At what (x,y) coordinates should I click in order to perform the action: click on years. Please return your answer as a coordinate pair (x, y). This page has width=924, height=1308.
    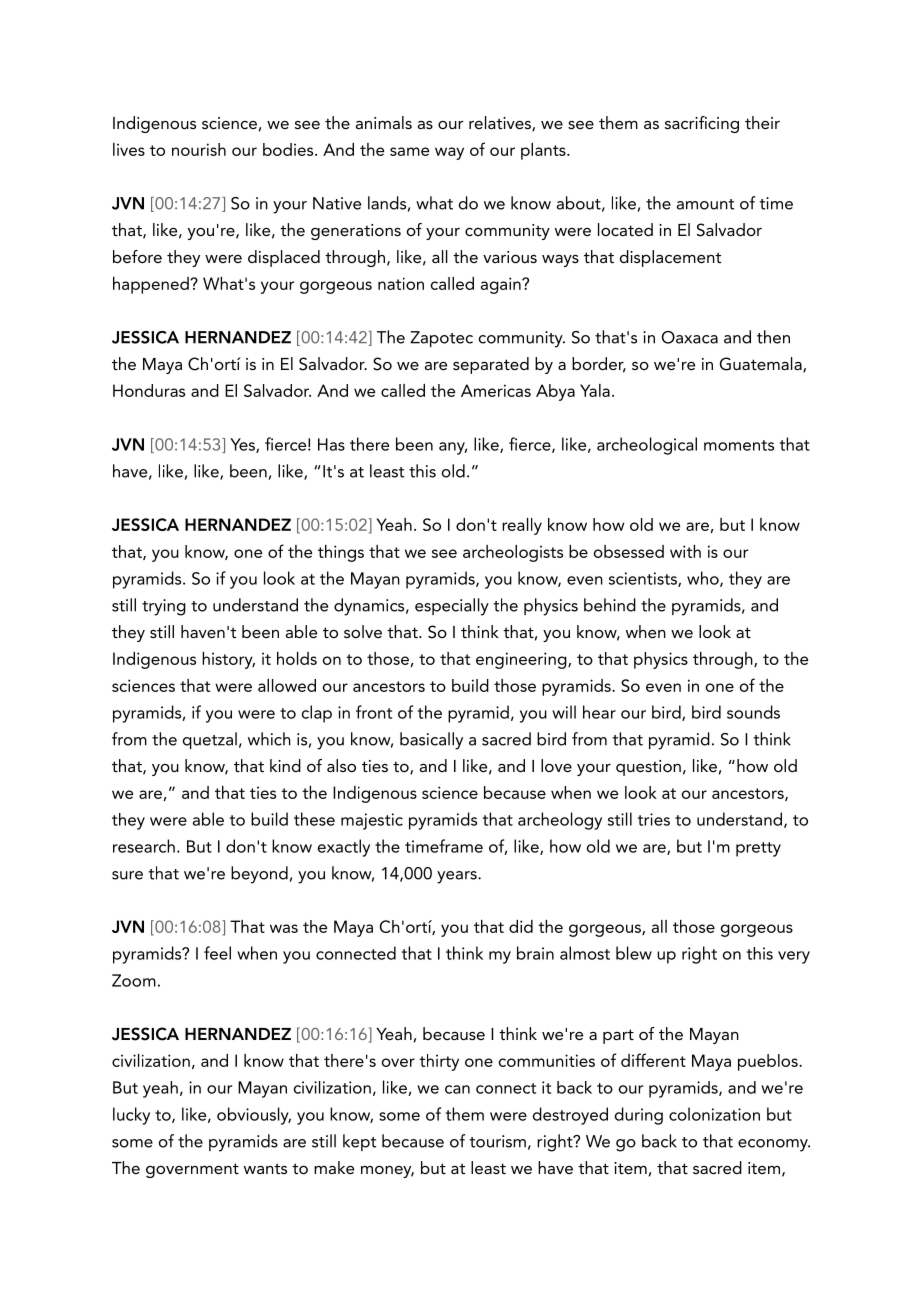
    Looking at the image, I should click on (458, 877).
